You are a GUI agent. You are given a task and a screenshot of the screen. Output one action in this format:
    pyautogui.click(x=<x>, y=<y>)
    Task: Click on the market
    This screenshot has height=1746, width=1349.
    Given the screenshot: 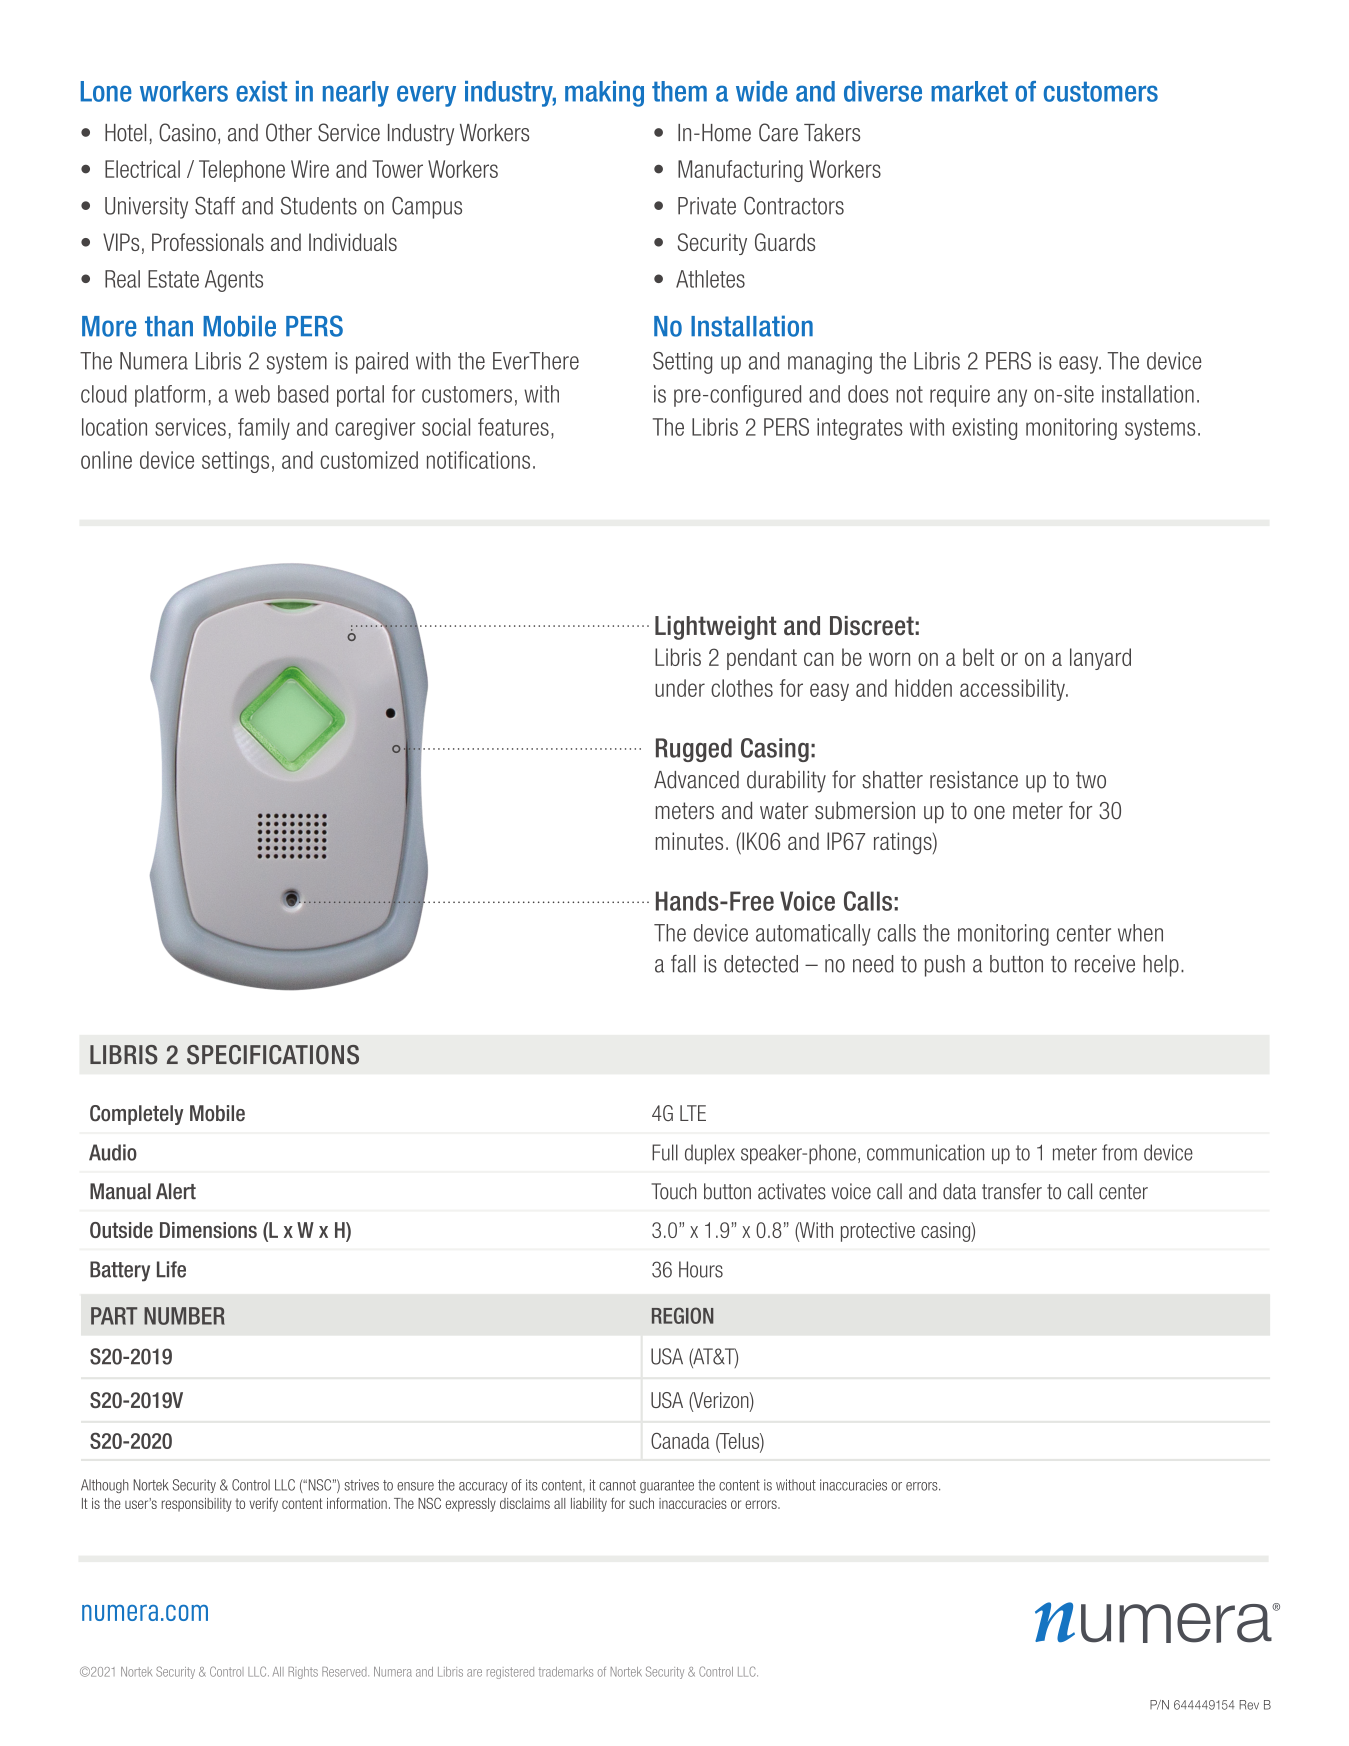 What is the action you would take?
    pyautogui.click(x=969, y=91)
